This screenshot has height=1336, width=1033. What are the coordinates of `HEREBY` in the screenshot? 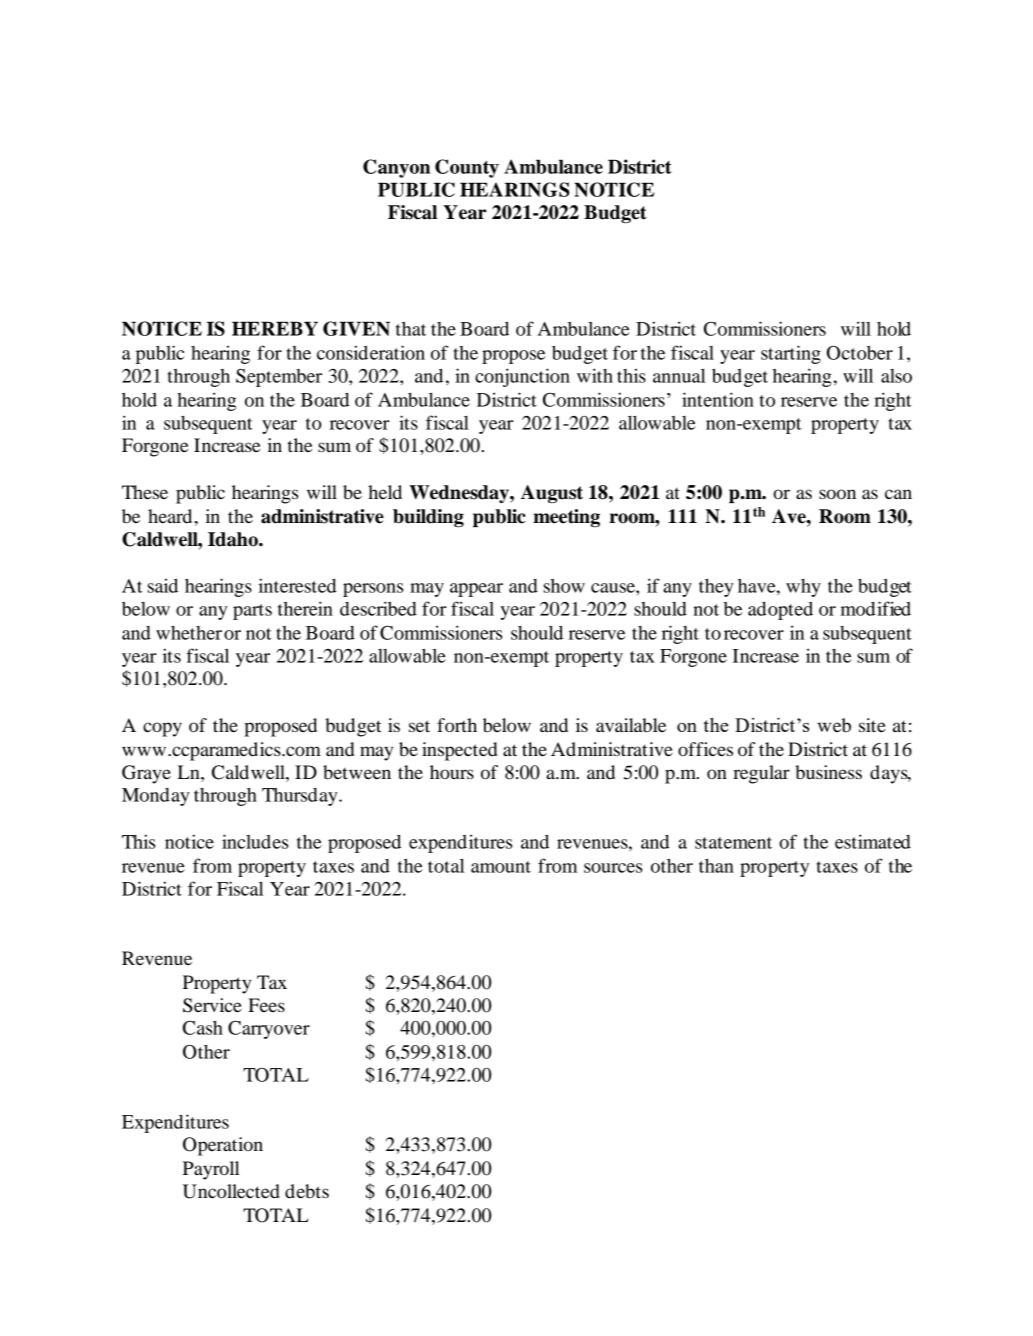 It's located at (275, 328).
